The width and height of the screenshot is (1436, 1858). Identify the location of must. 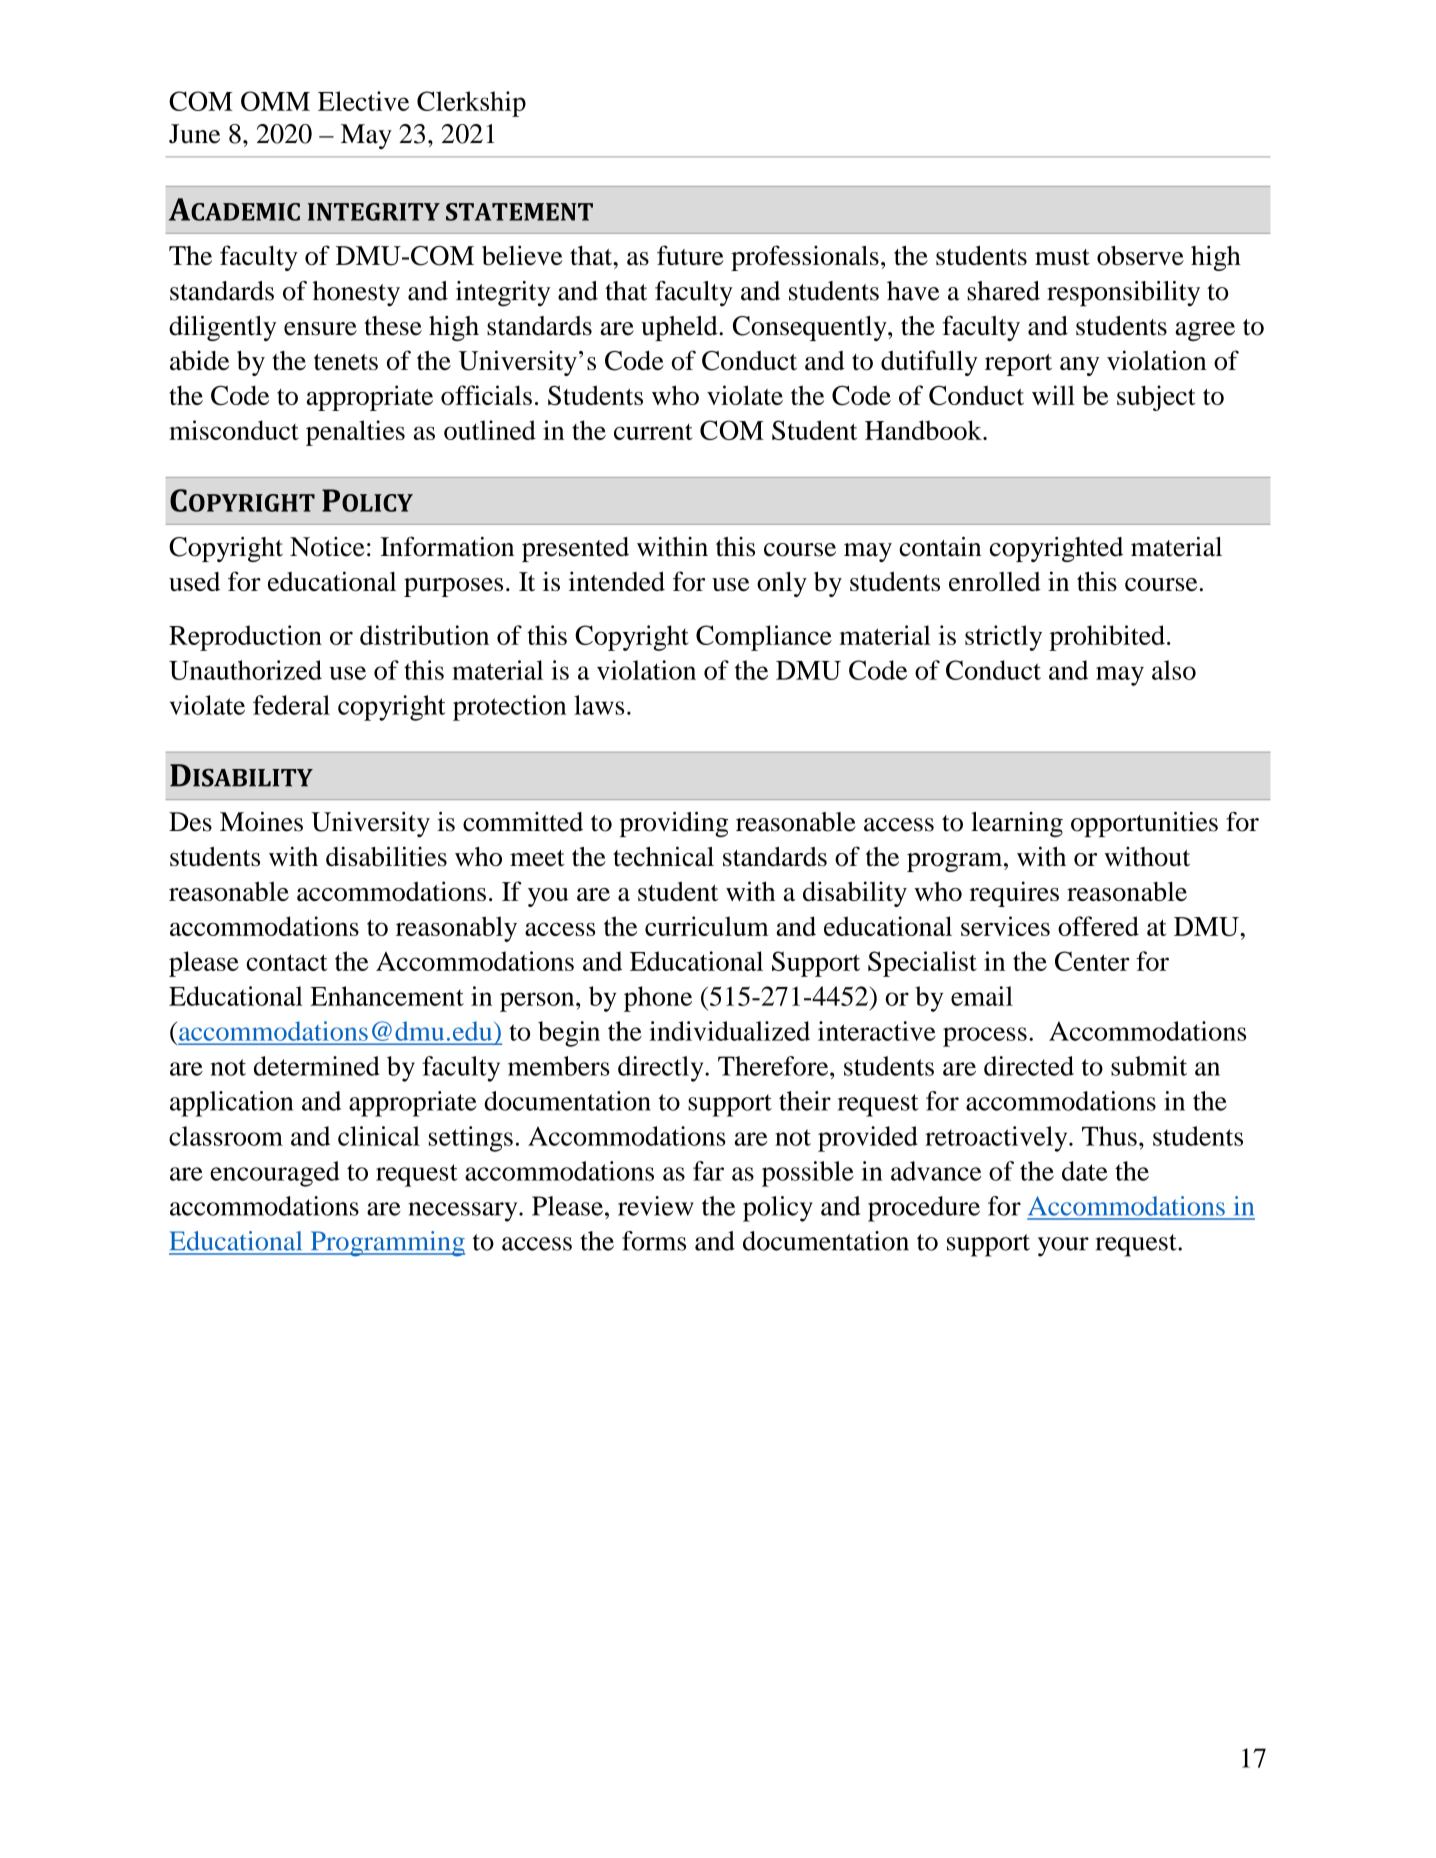
(1062, 257).
